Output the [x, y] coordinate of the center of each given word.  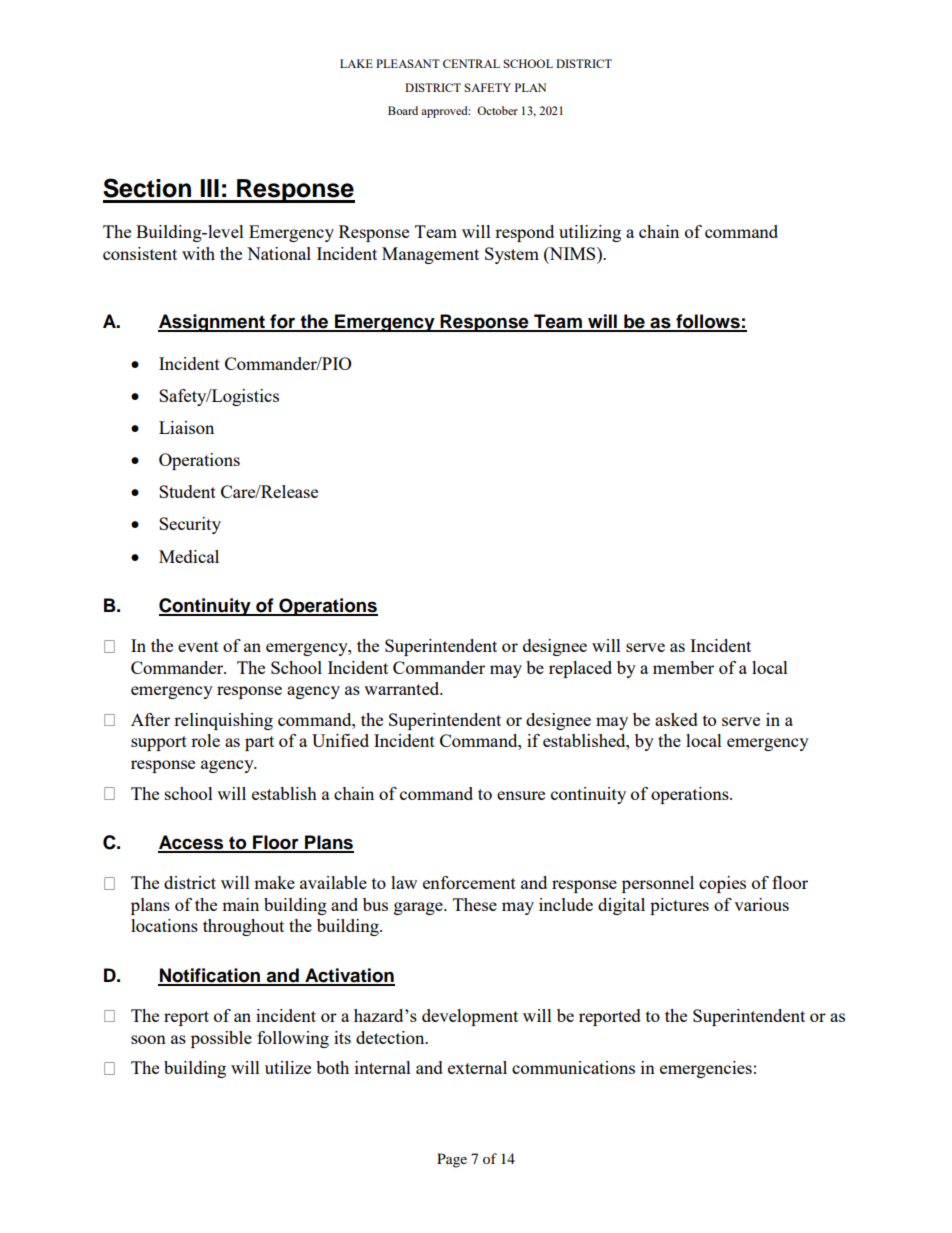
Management [430, 255]
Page [452, 1160]
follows [708, 322]
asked [676, 719]
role [205, 740]
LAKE [356, 63]
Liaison [186, 427]
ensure [521, 795]
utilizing [590, 233]
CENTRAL [471, 63]
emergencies [706, 1069]
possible [221, 1039]
